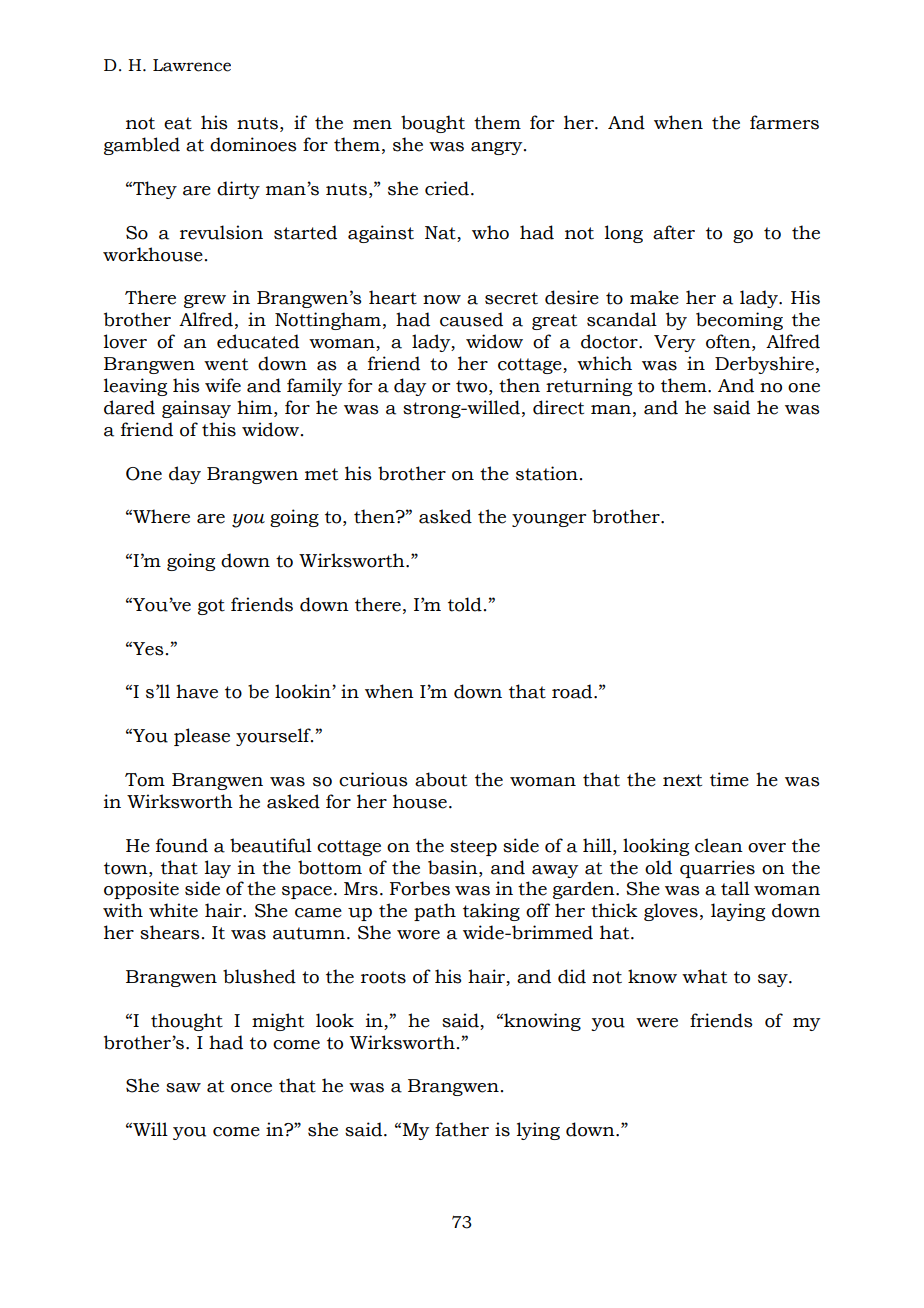  Describe the element at coordinates (784, 122) in the screenshot. I see `farmers` at that location.
